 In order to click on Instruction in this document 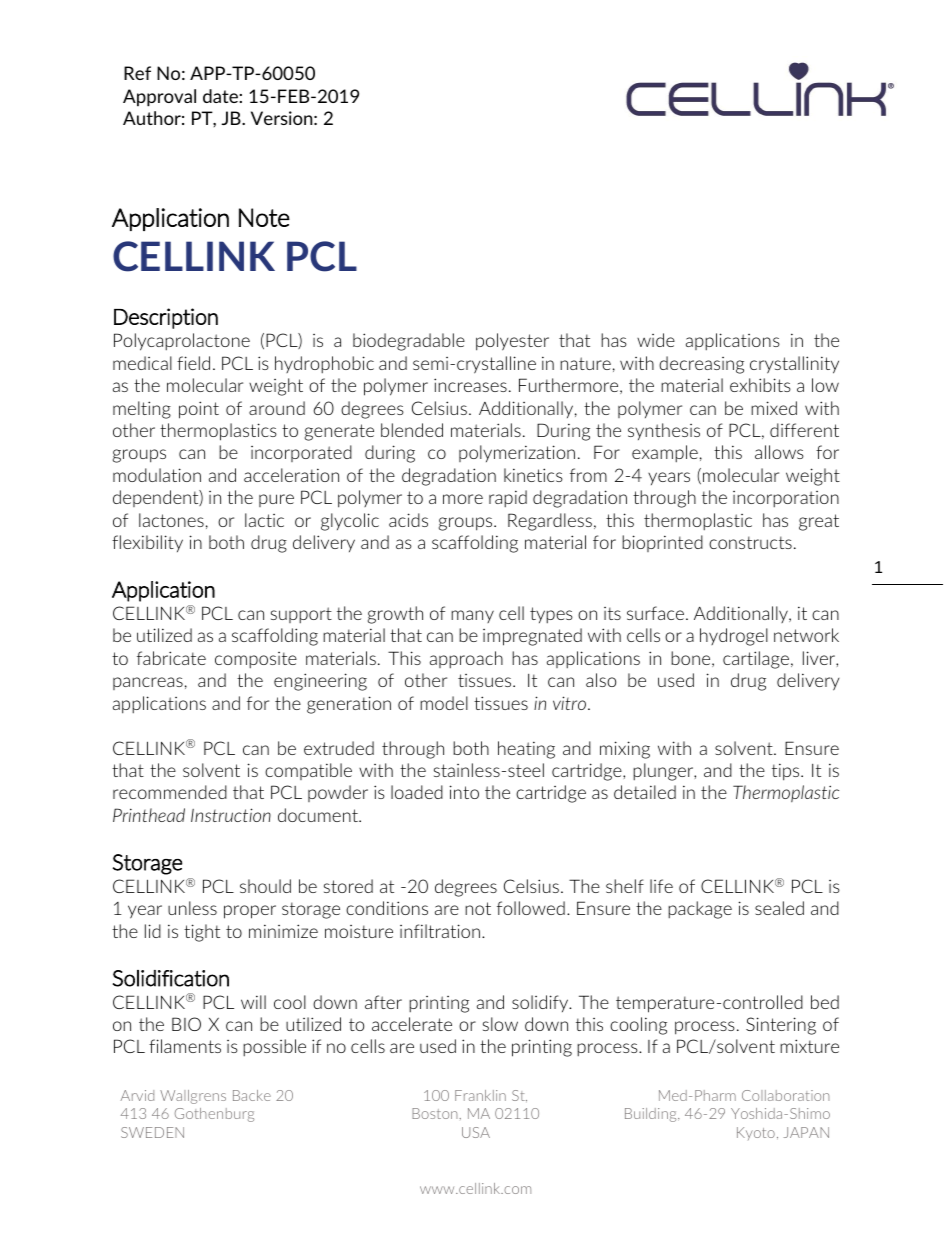, I will do `click(231, 815)`.
